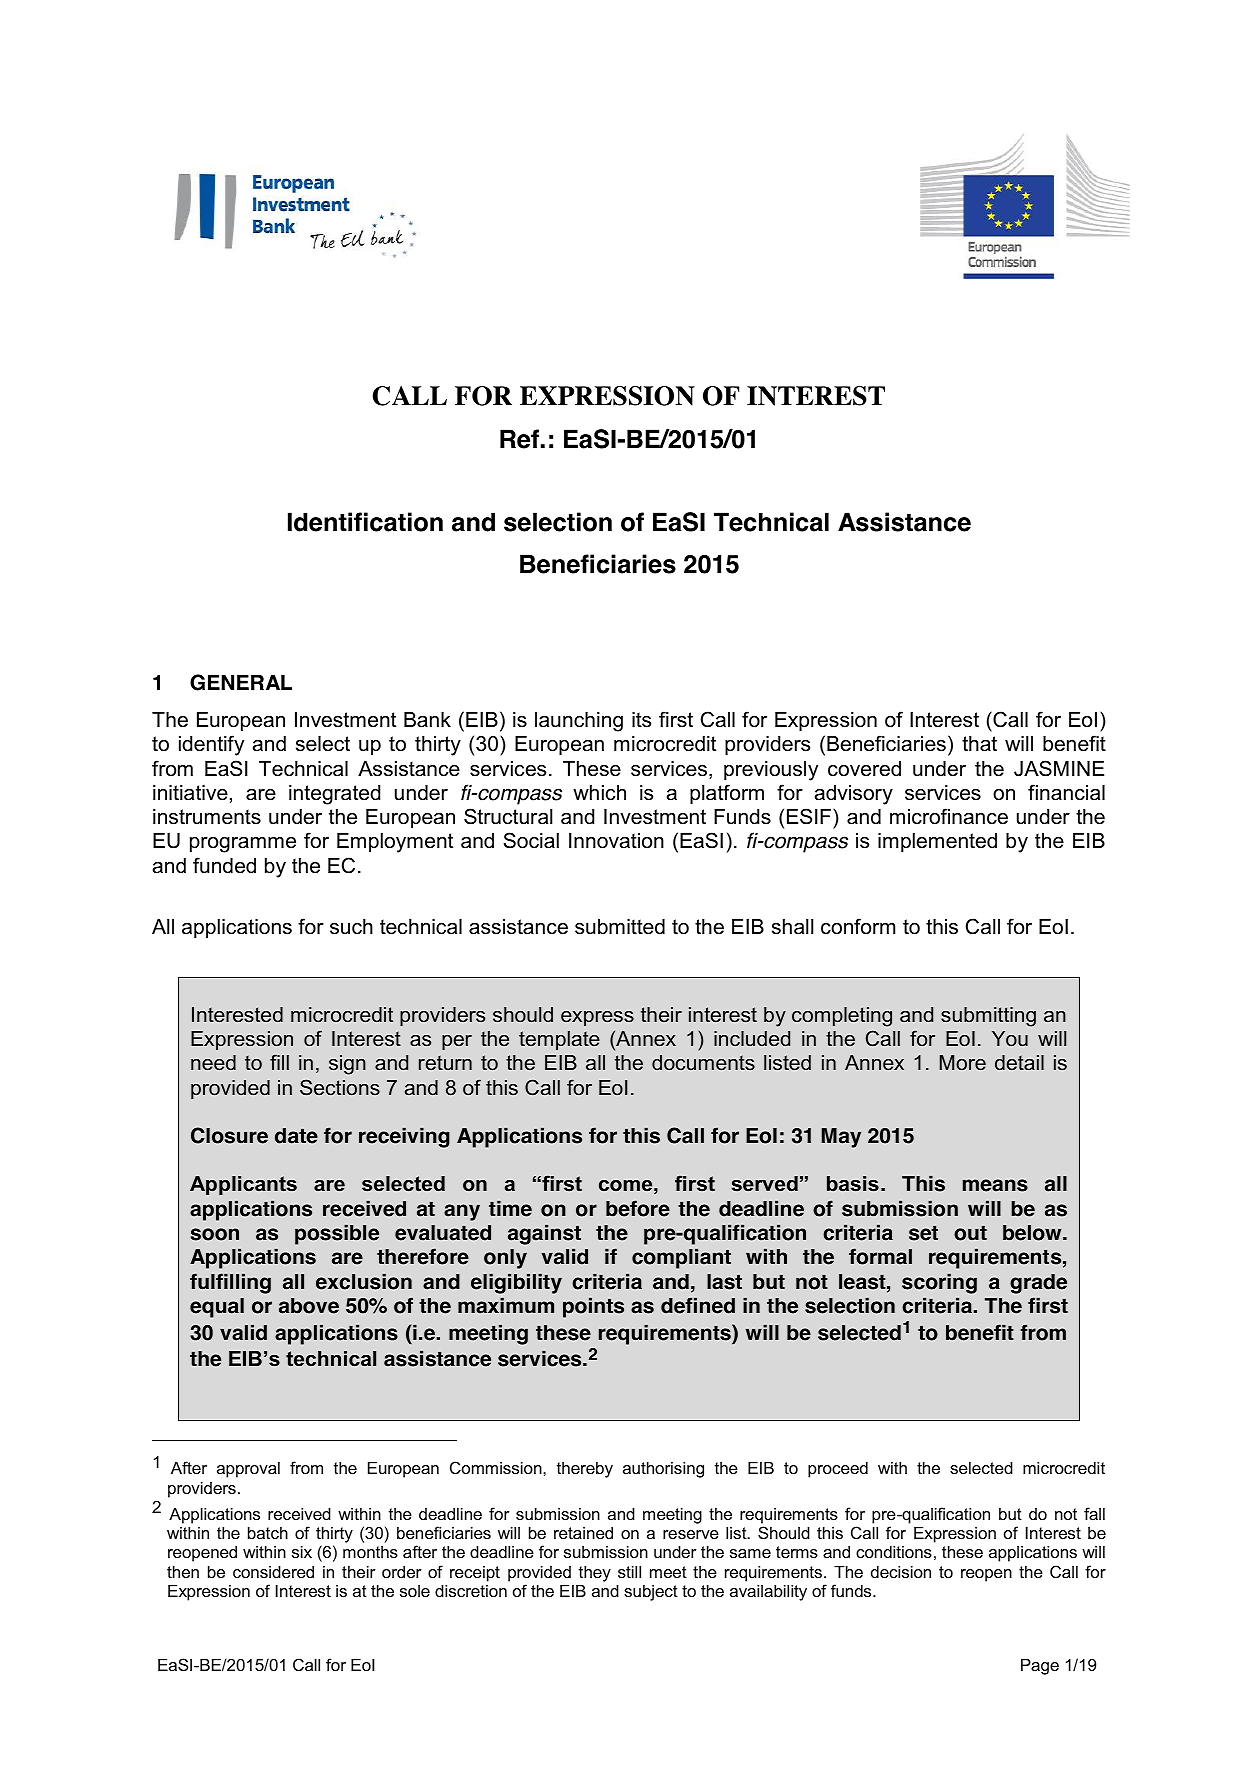 The image size is (1258, 1779). I want to click on such, so click(351, 927).
